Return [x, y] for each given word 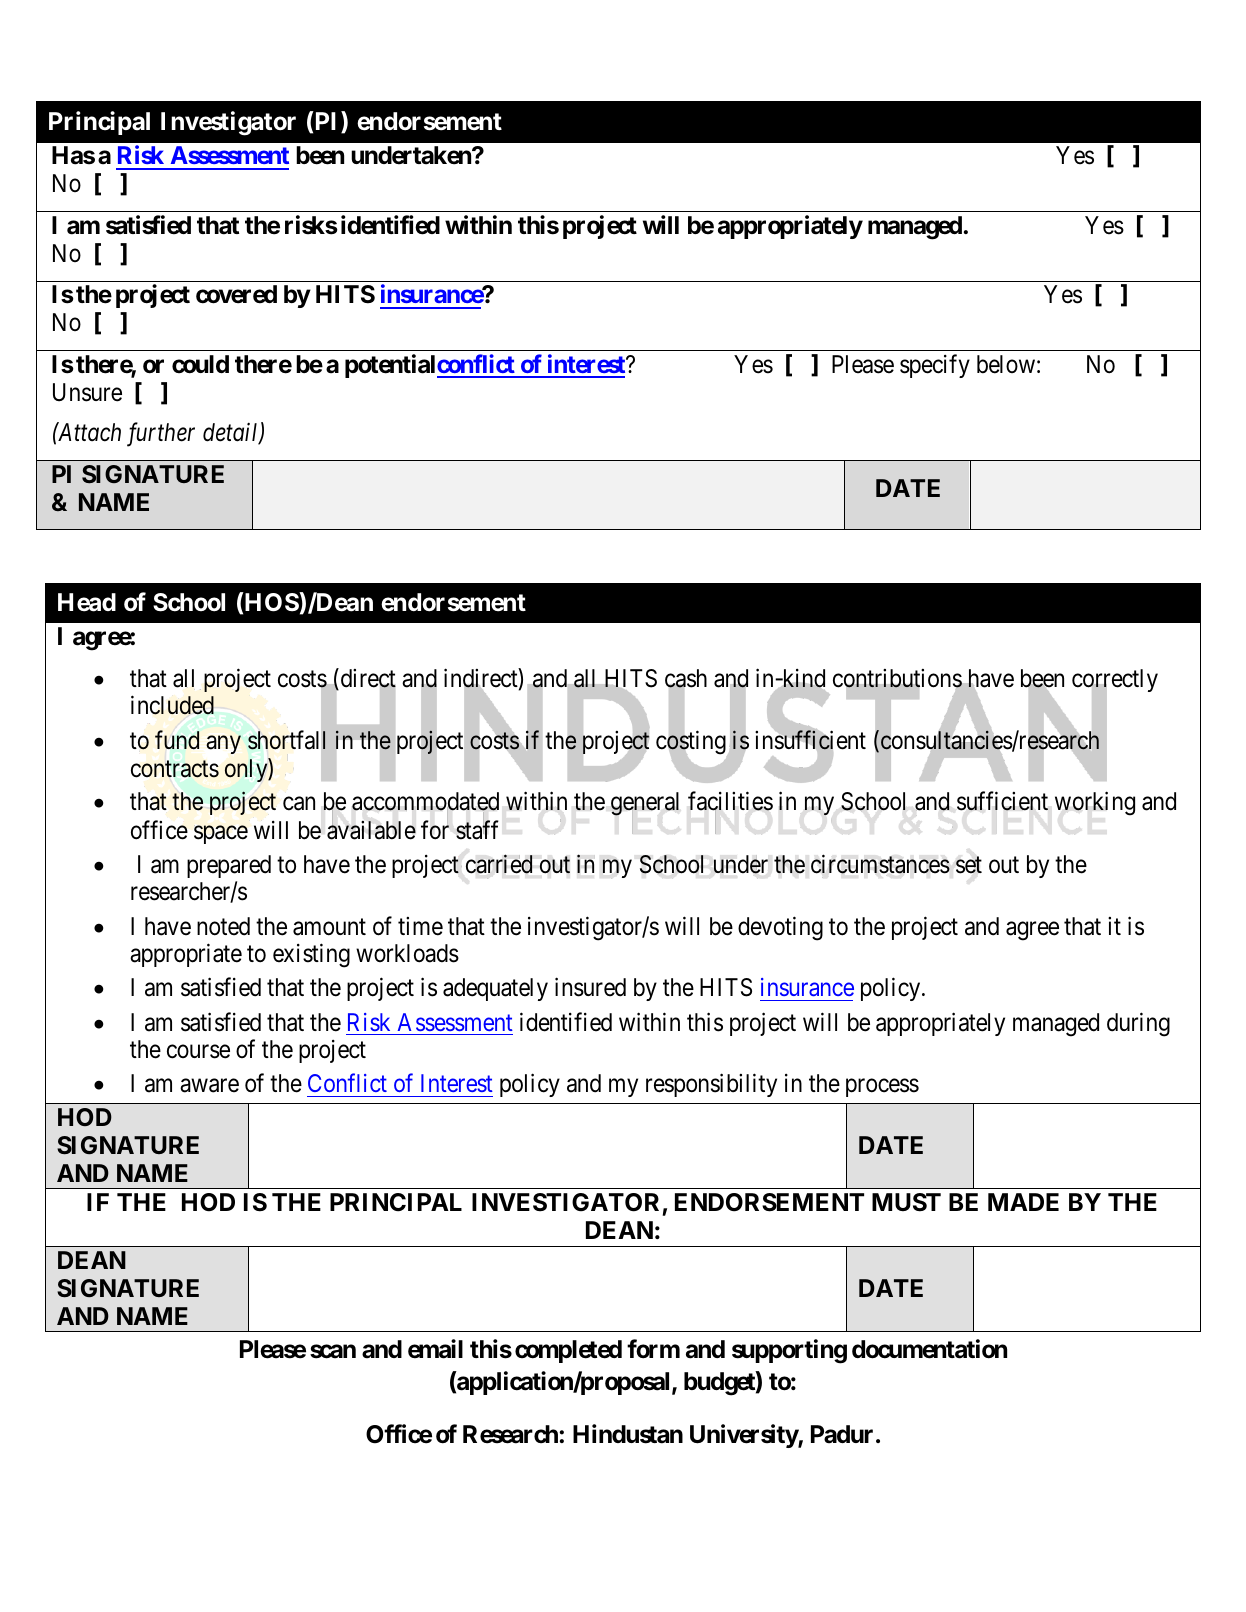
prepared [229, 866]
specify [935, 366]
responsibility [711, 1085]
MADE [1023, 1202]
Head [87, 602]
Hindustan [628, 1434]
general [645, 805]
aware [209, 1086]
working [1095, 804]
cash [686, 679]
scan [333, 1351]
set [969, 865]
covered [236, 294]
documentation [929, 1349]
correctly [1115, 682]
